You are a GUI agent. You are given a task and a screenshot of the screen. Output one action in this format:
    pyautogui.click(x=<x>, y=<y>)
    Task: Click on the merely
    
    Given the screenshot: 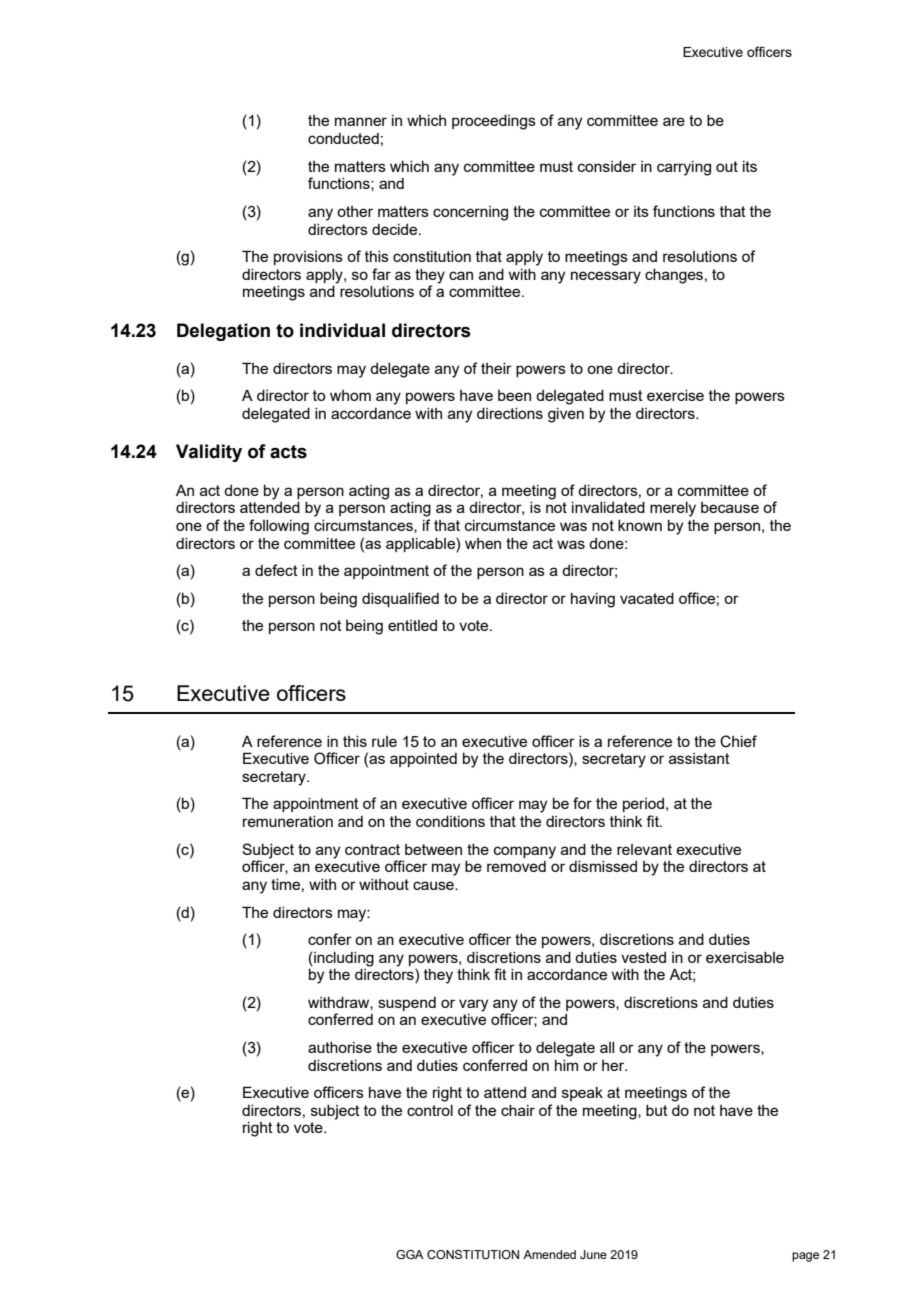 What is the action you would take?
    pyautogui.click(x=673, y=509)
